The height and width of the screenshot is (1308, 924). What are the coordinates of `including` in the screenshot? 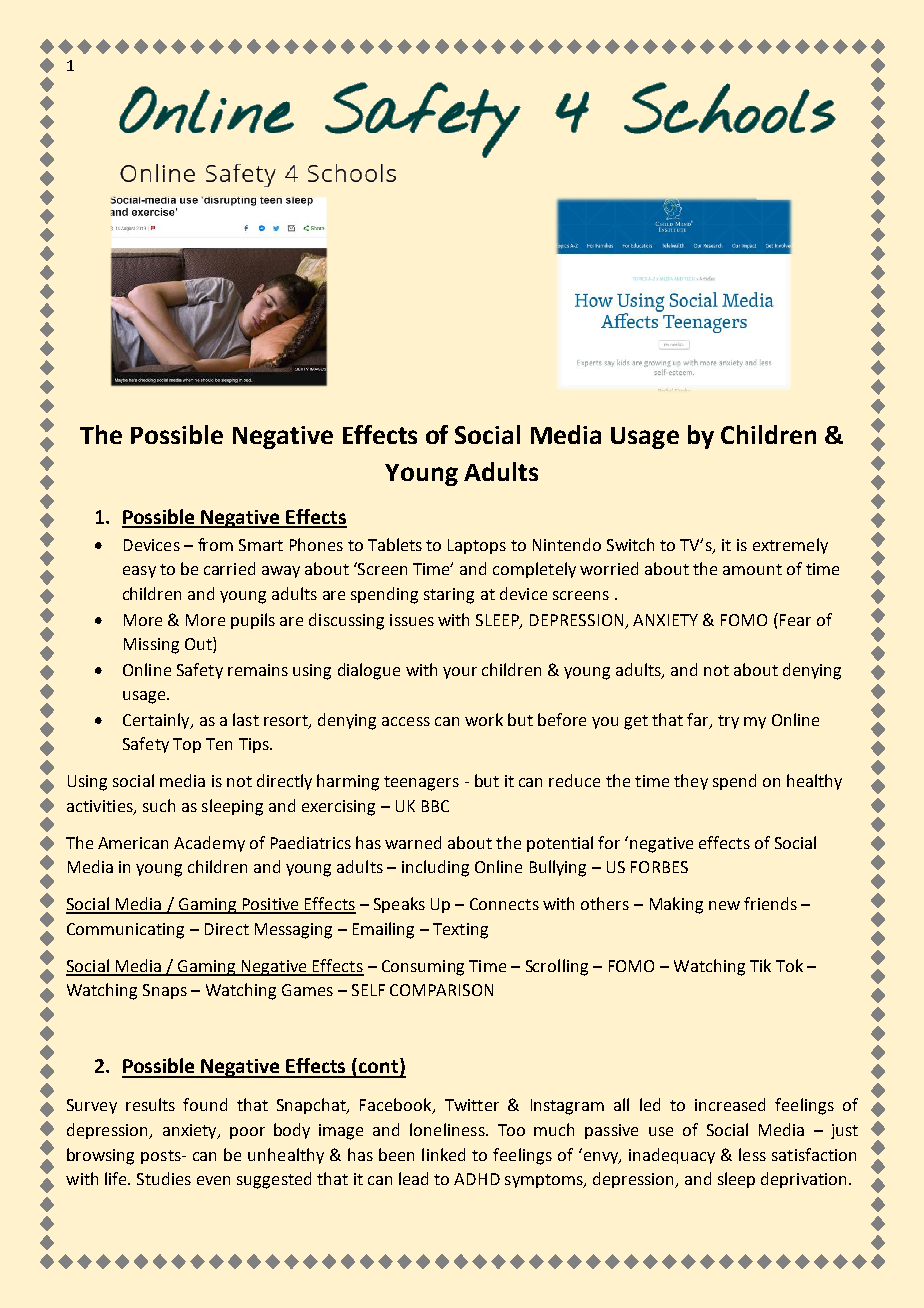 It's located at (435, 868).
